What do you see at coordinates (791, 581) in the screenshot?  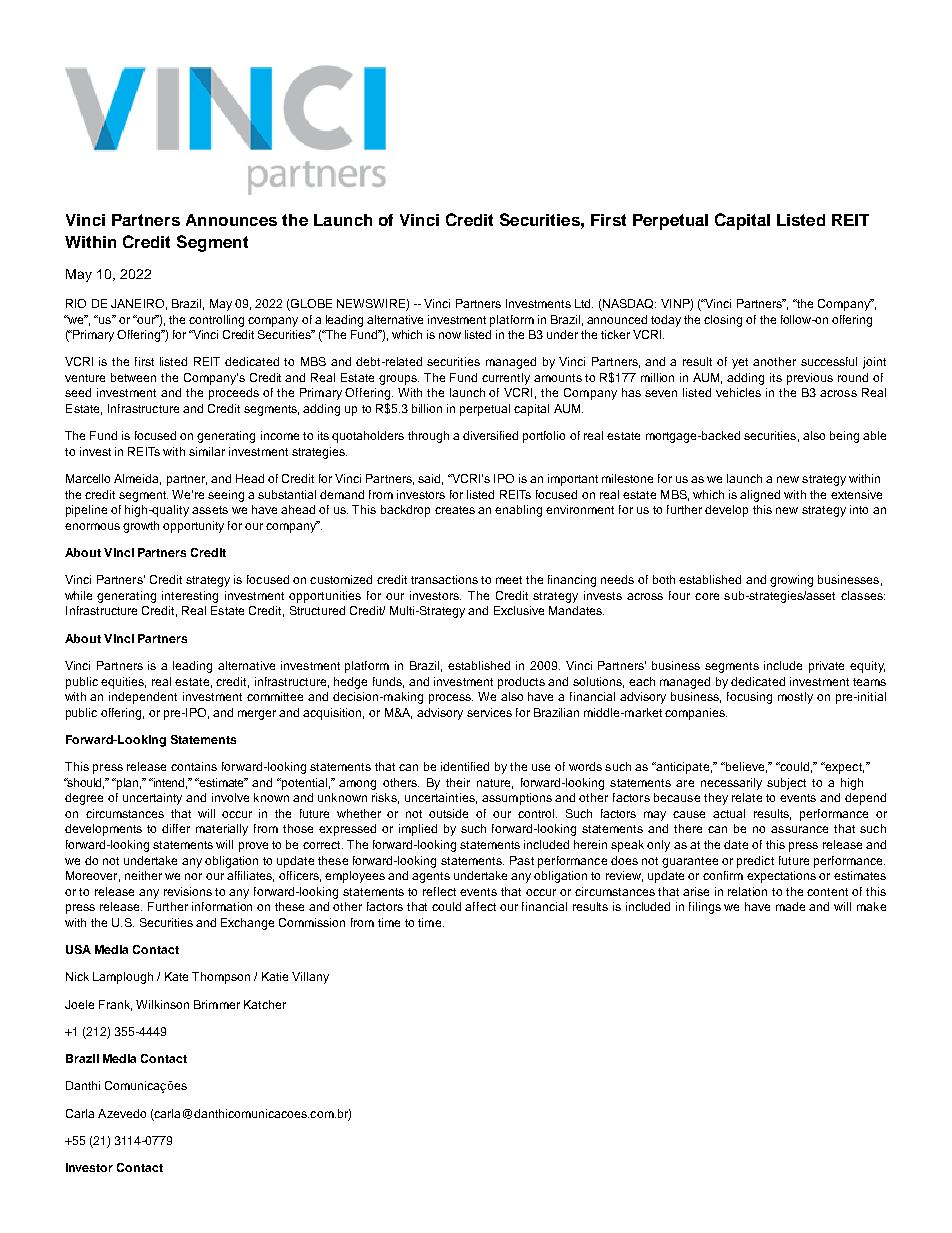 I see `growing` at bounding box center [791, 581].
